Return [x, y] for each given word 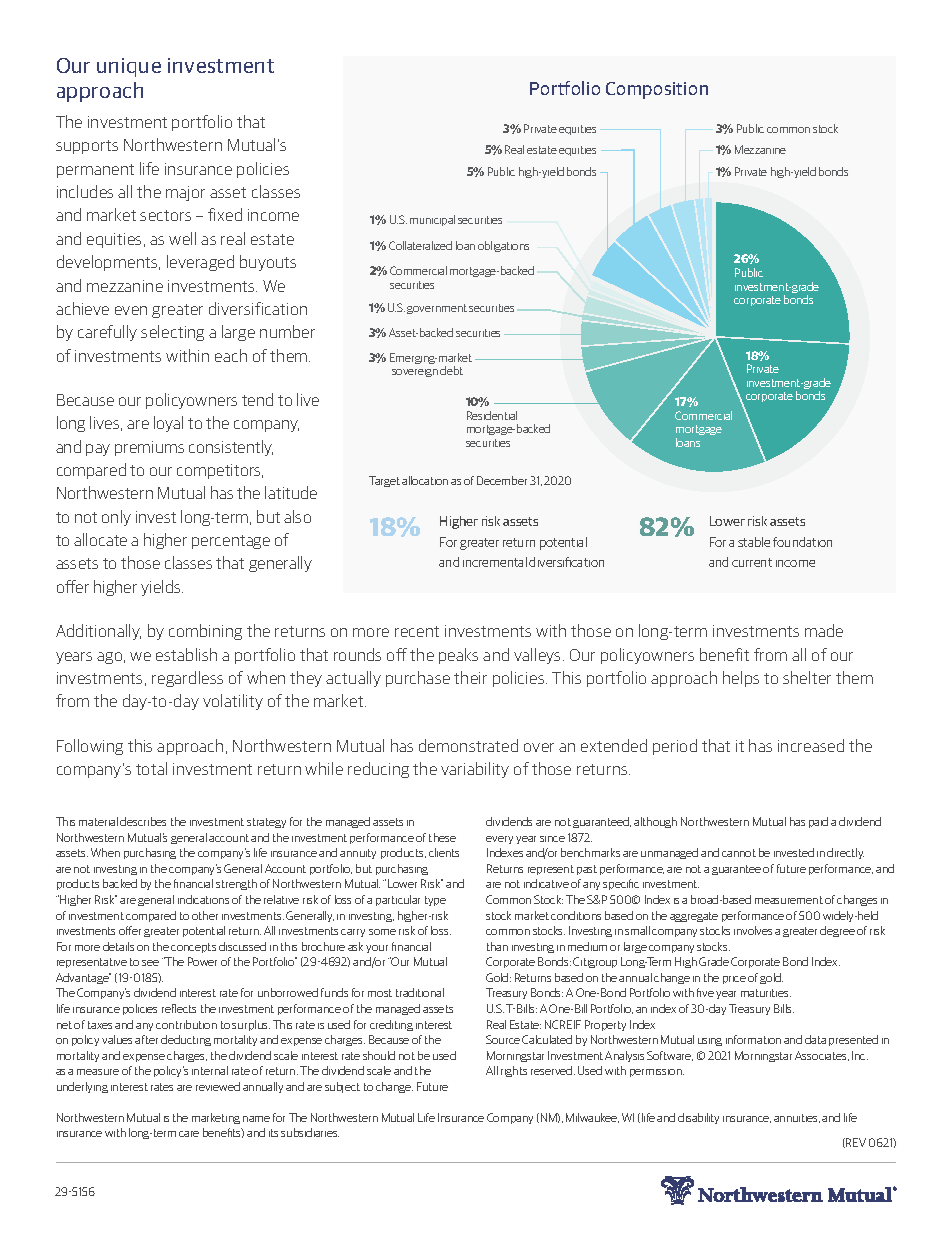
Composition [657, 90]
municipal [432, 220]
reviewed [218, 1086]
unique [129, 67]
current [752, 562]
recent [417, 631]
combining [205, 632]
